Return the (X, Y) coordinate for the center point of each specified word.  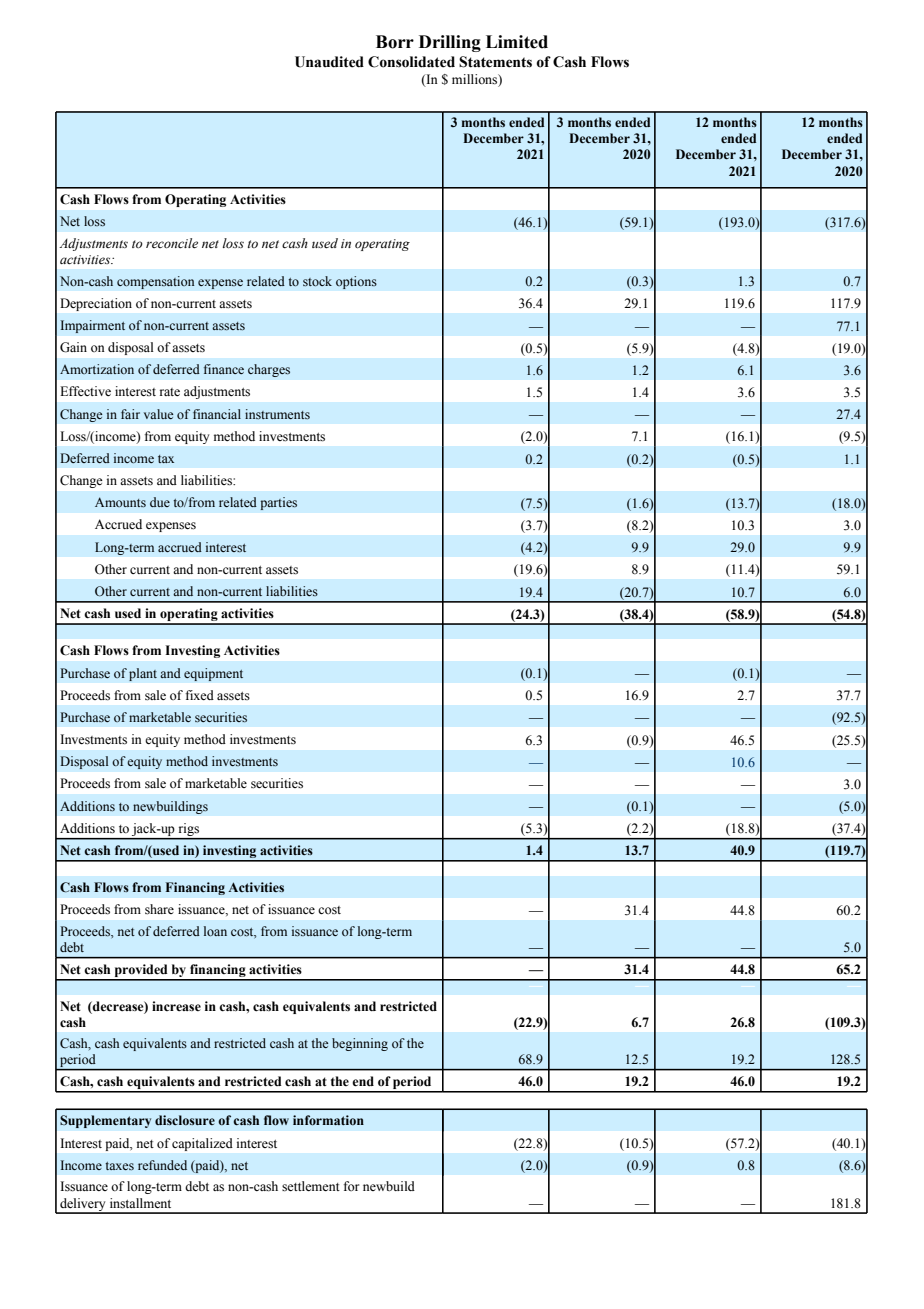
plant (143, 674)
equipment (213, 674)
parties (278, 503)
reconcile (172, 243)
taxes (119, 1166)
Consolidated (411, 62)
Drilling (450, 43)
